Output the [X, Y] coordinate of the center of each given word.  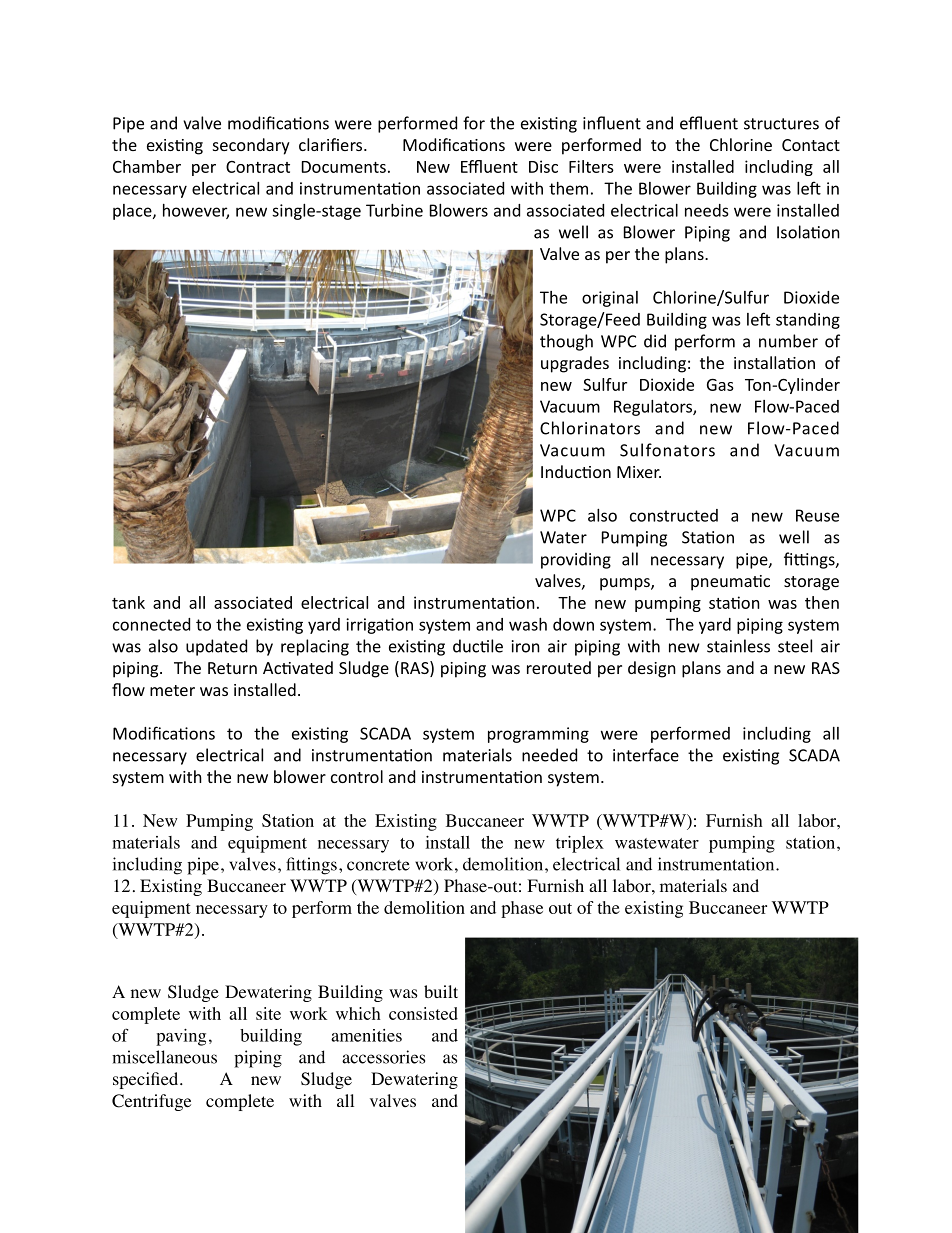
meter [172, 690]
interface [646, 755]
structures [781, 124]
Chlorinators [590, 428]
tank [128, 602]
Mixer [639, 472]
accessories [383, 1057]
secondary [251, 146]
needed [549, 755]
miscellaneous [164, 1057]
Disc [543, 166]
